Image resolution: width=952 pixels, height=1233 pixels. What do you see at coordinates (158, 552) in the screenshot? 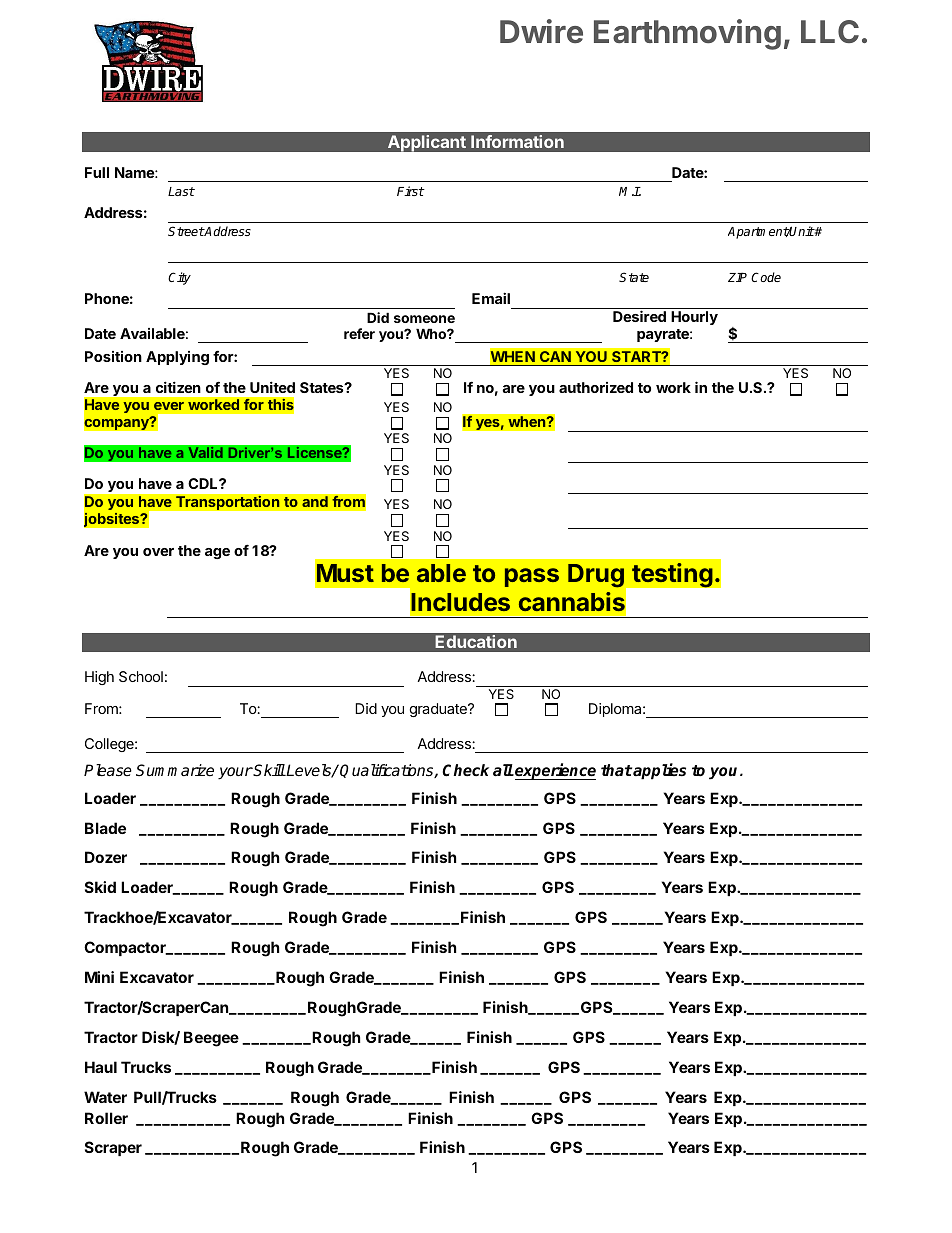
I see `over` at bounding box center [158, 552].
